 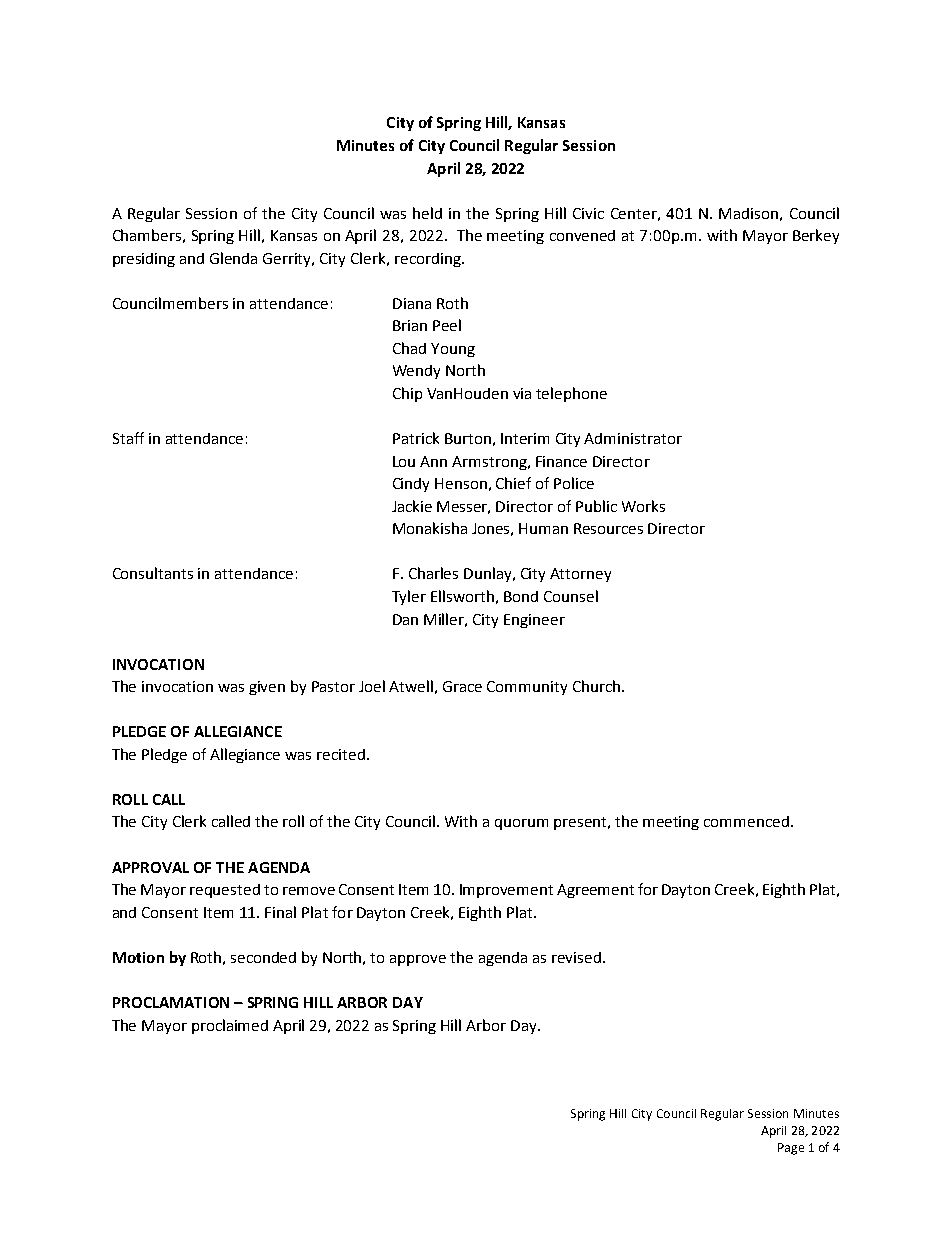 What do you see at coordinates (429, 260) in the screenshot?
I see `recording` at bounding box center [429, 260].
